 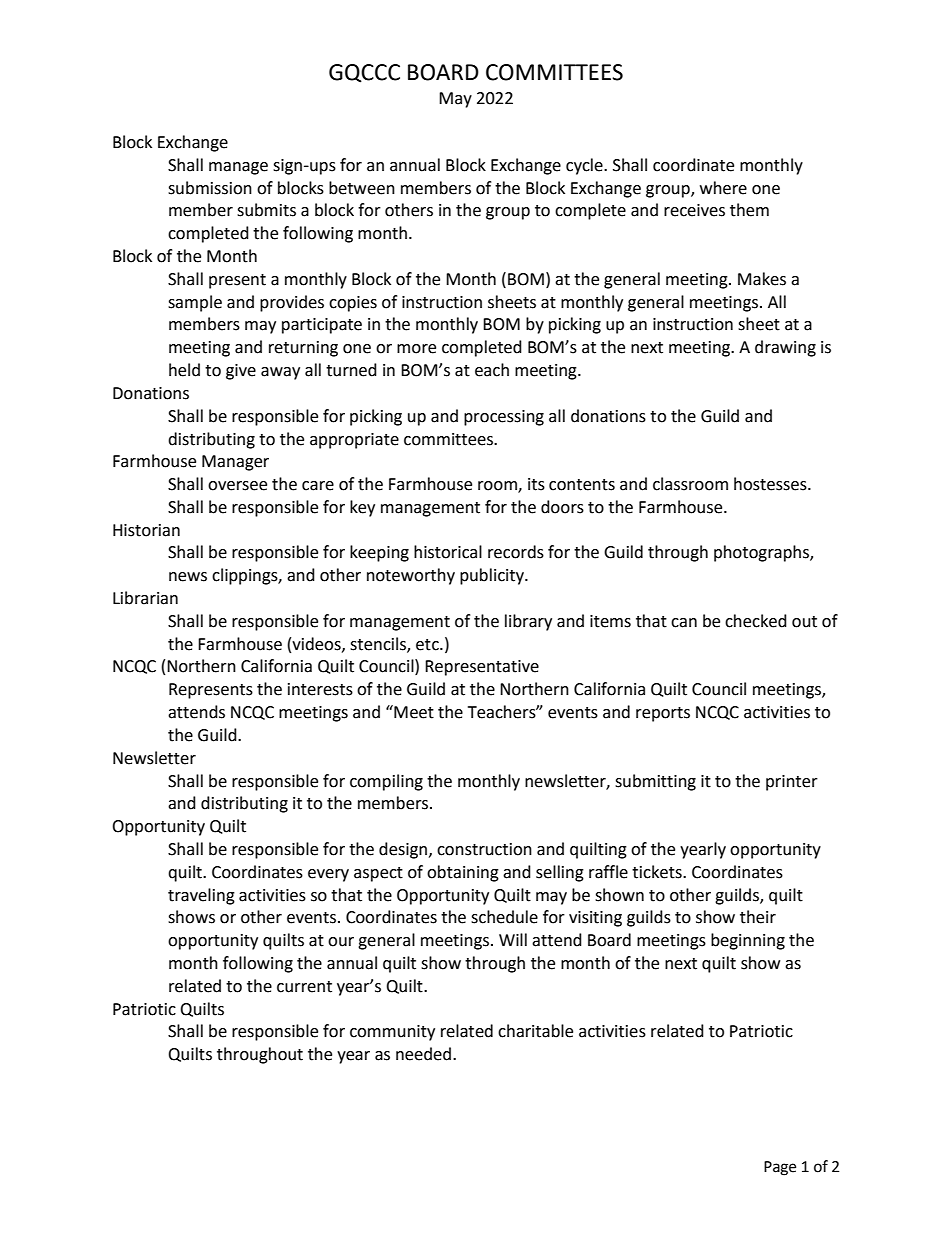 What do you see at coordinates (684, 623) in the page?
I see `can` at bounding box center [684, 623].
